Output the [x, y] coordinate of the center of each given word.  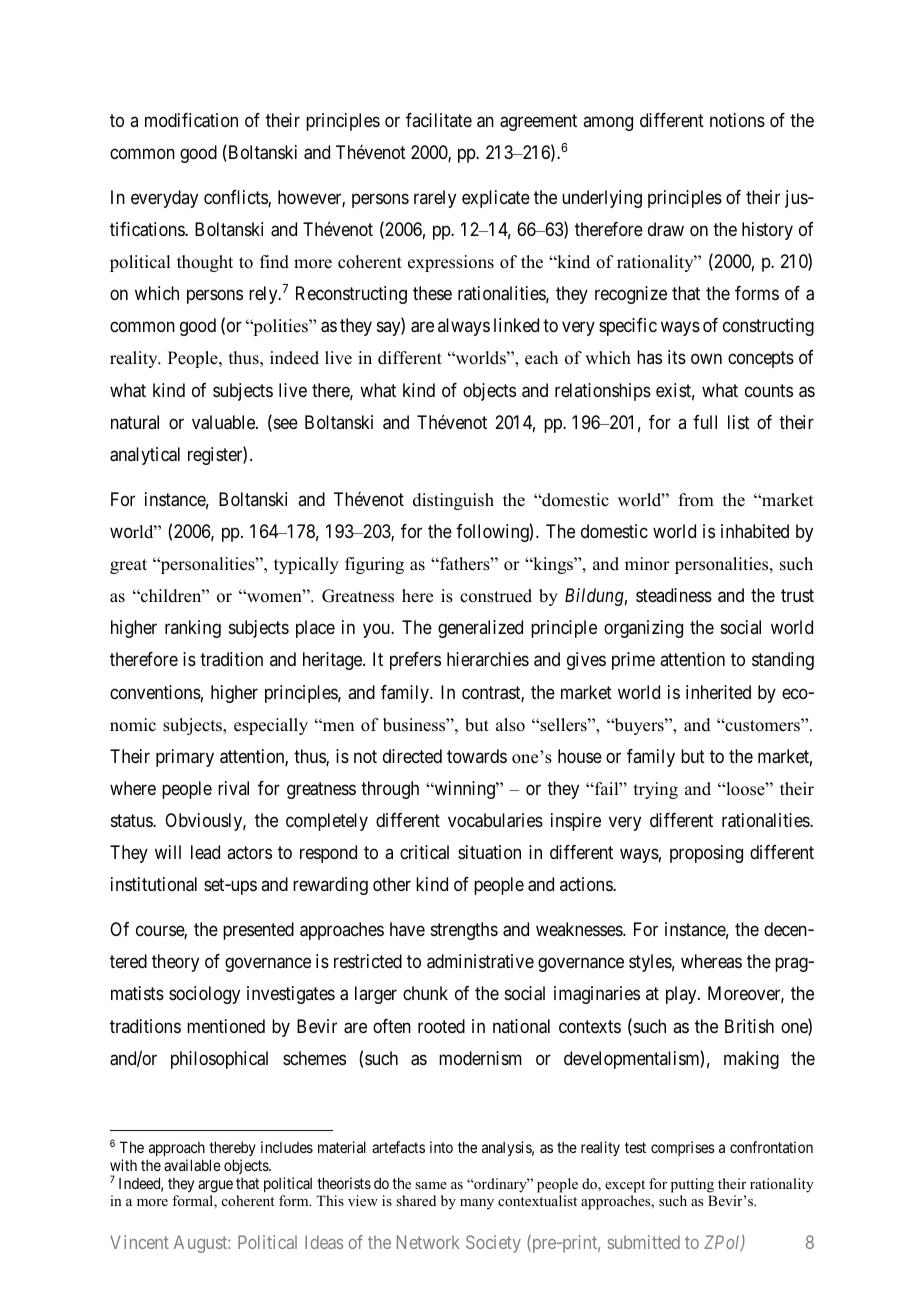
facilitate [439, 120]
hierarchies [488, 659]
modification [191, 120]
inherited [718, 692]
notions [737, 120]
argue [215, 1186]
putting [692, 1185]
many [477, 1204]
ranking [193, 629]
